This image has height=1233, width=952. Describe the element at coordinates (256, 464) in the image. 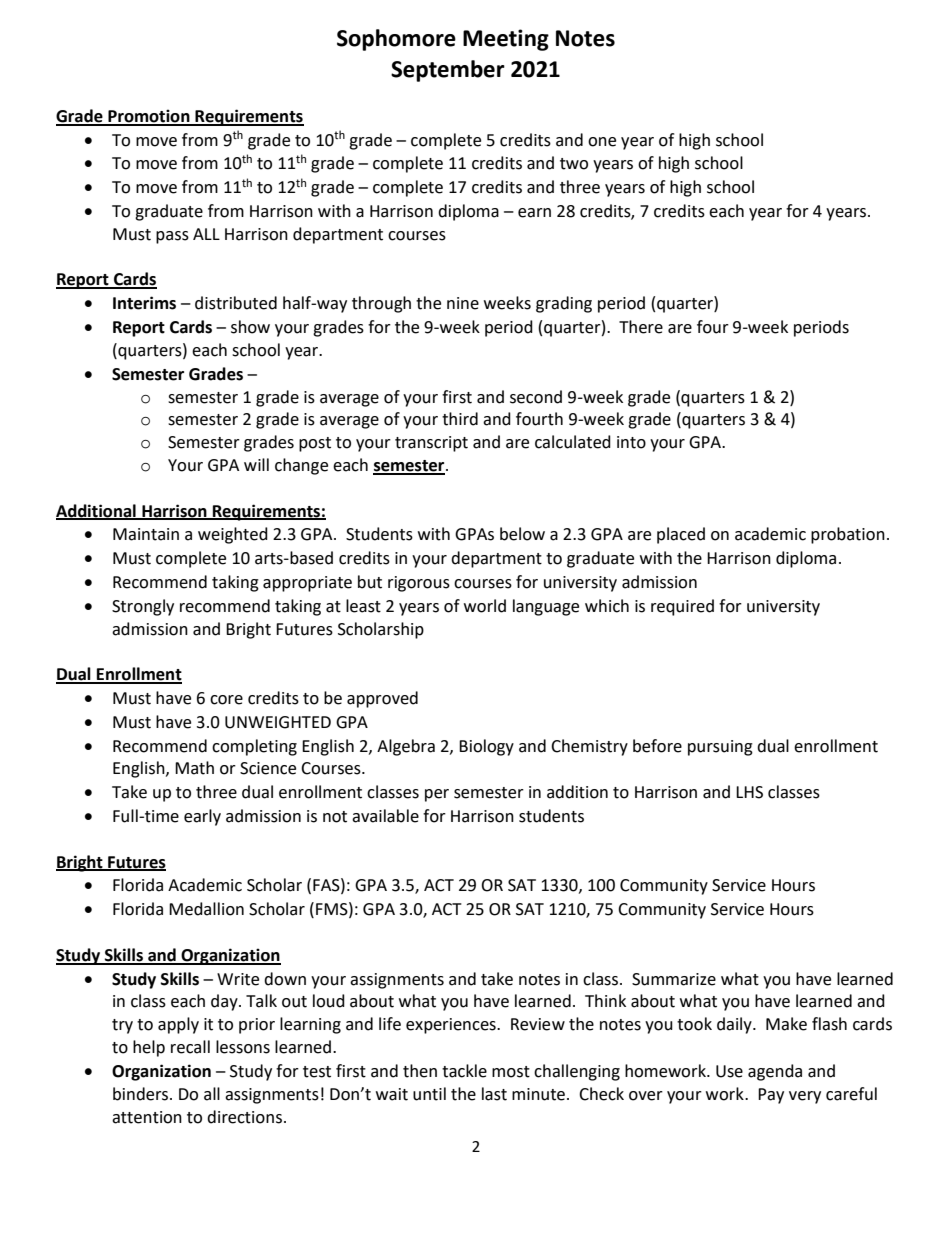

I see `will` at that location.
